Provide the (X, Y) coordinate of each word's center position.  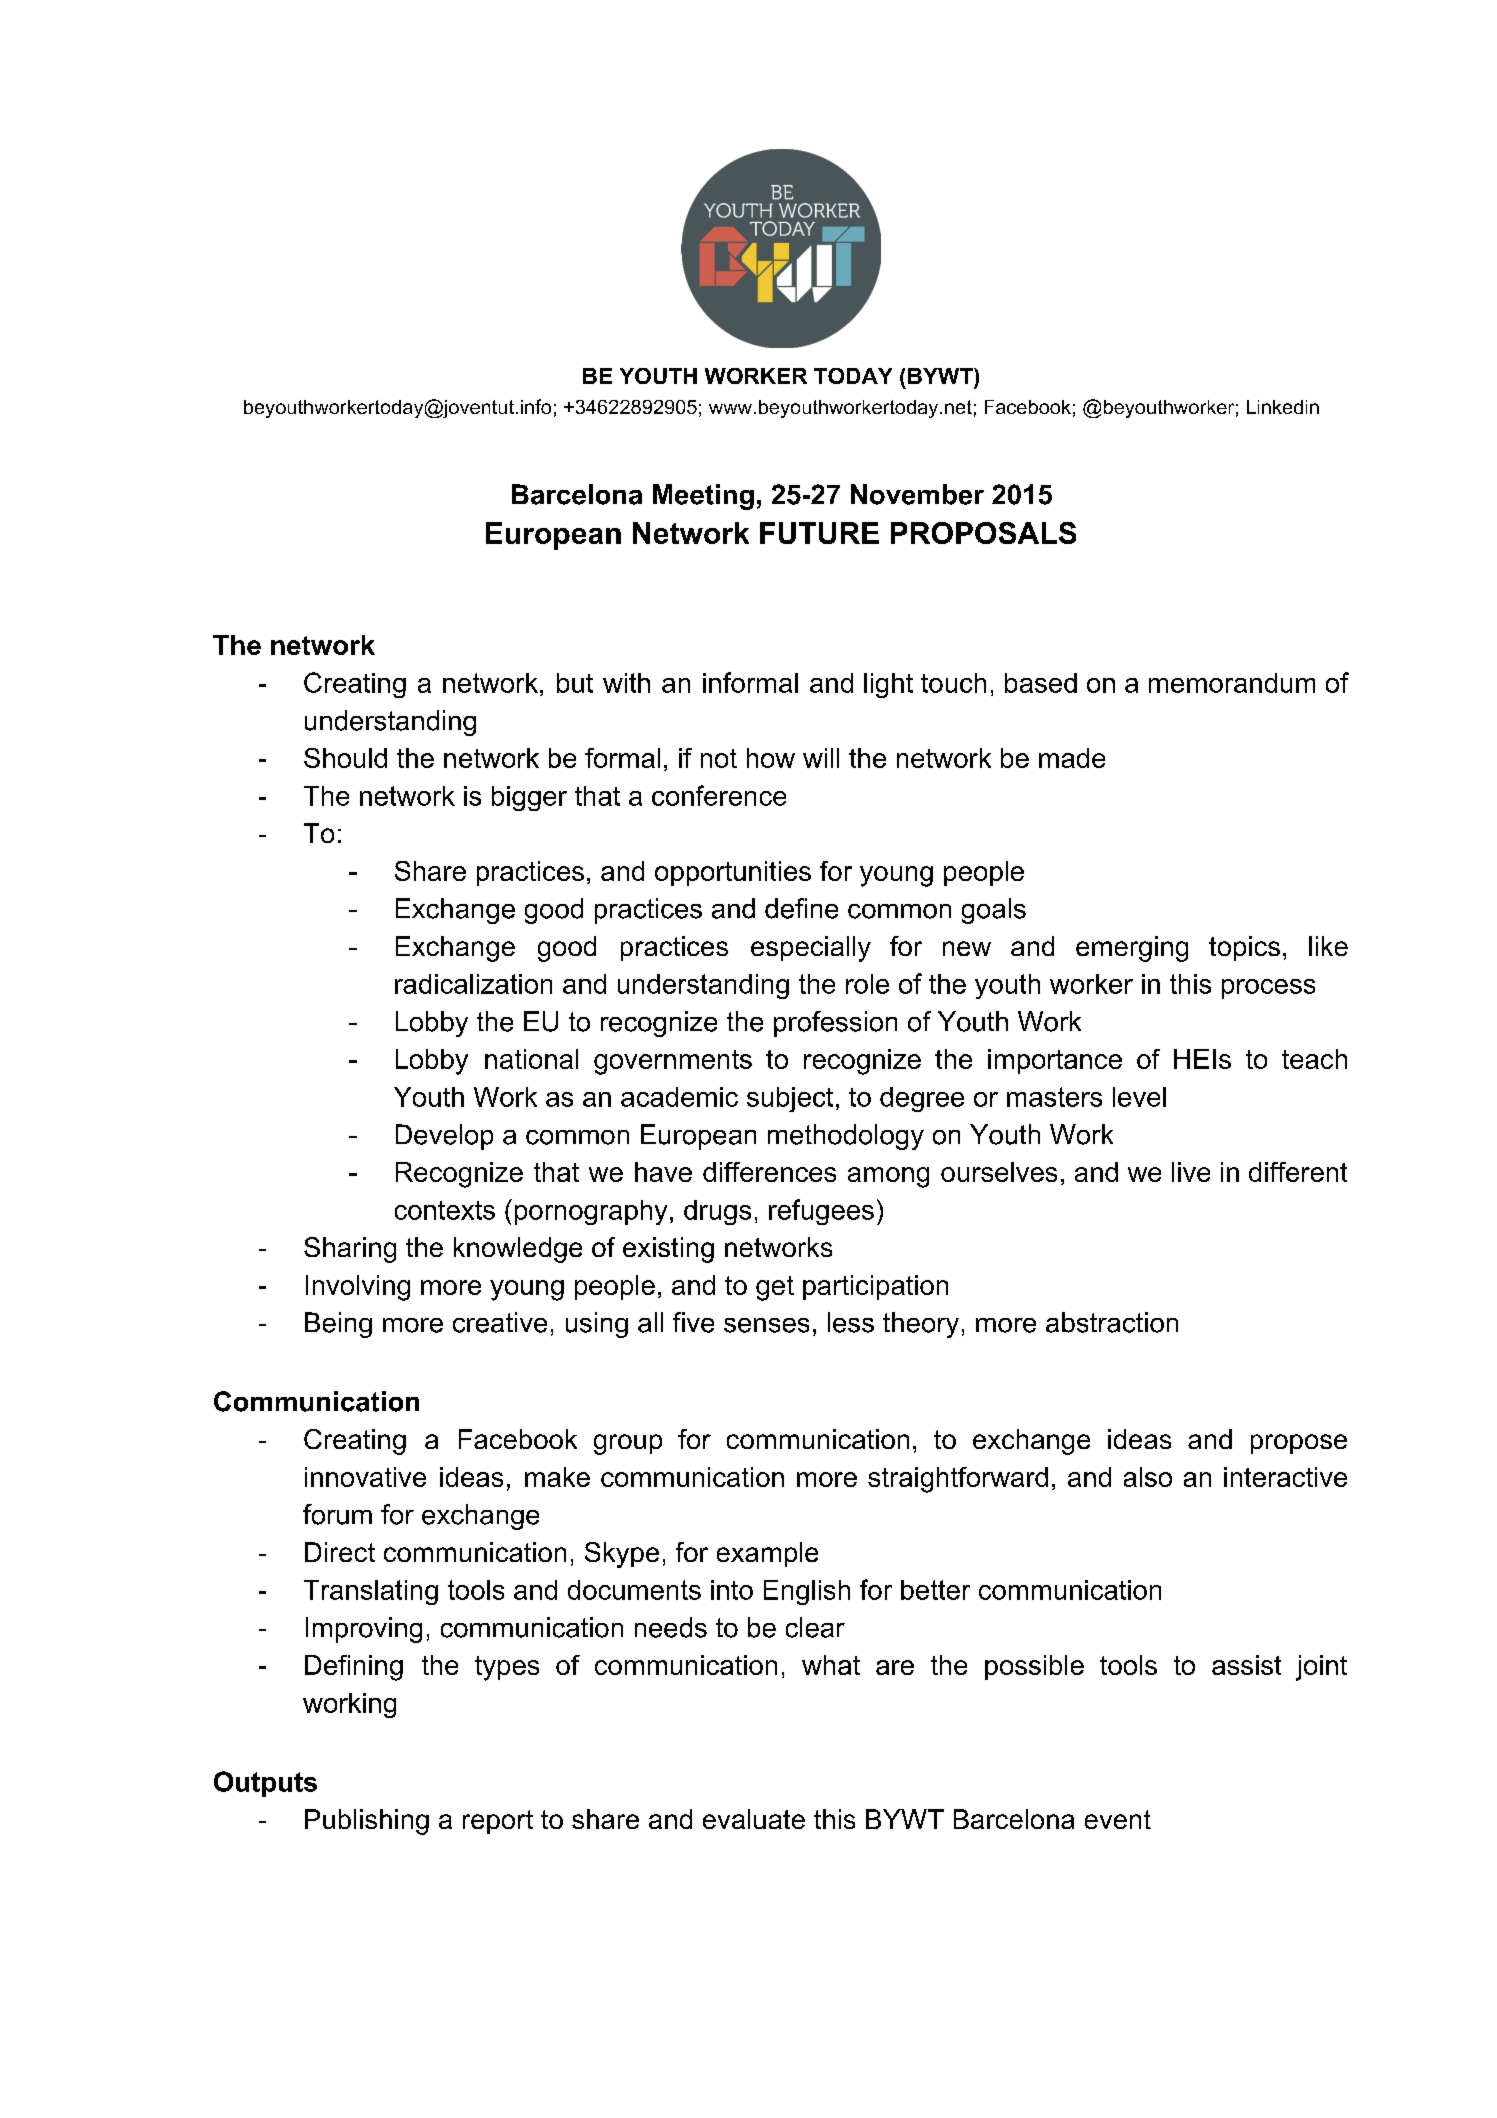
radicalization (473, 984)
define (801, 908)
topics (1244, 948)
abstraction (1112, 1322)
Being (338, 1325)
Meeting (703, 497)
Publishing (367, 1822)
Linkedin (1283, 407)
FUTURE (819, 533)
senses (766, 1325)
